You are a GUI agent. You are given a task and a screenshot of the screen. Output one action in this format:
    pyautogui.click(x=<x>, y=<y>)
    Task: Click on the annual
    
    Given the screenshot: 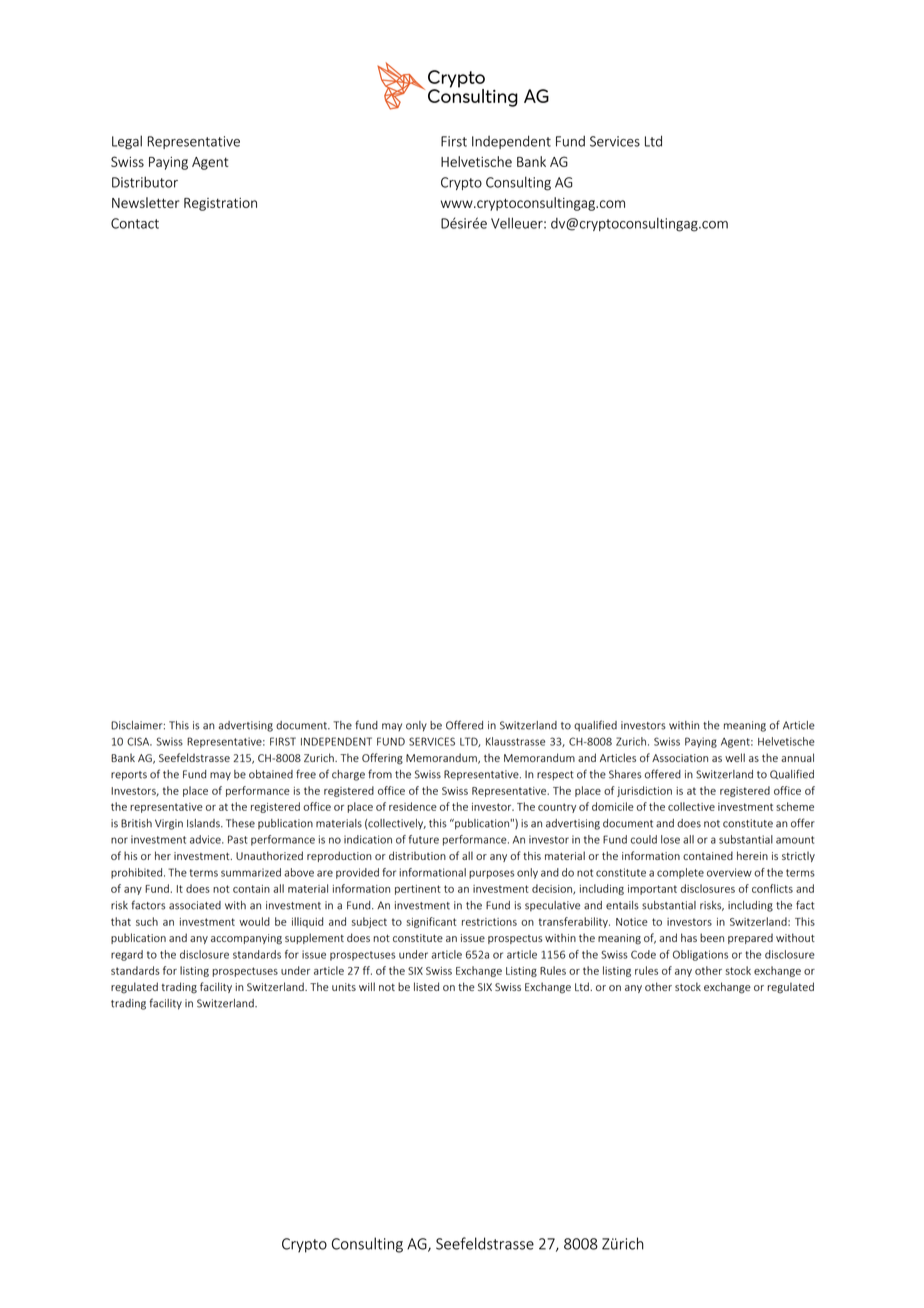 What is the action you would take?
    pyautogui.click(x=797, y=757)
